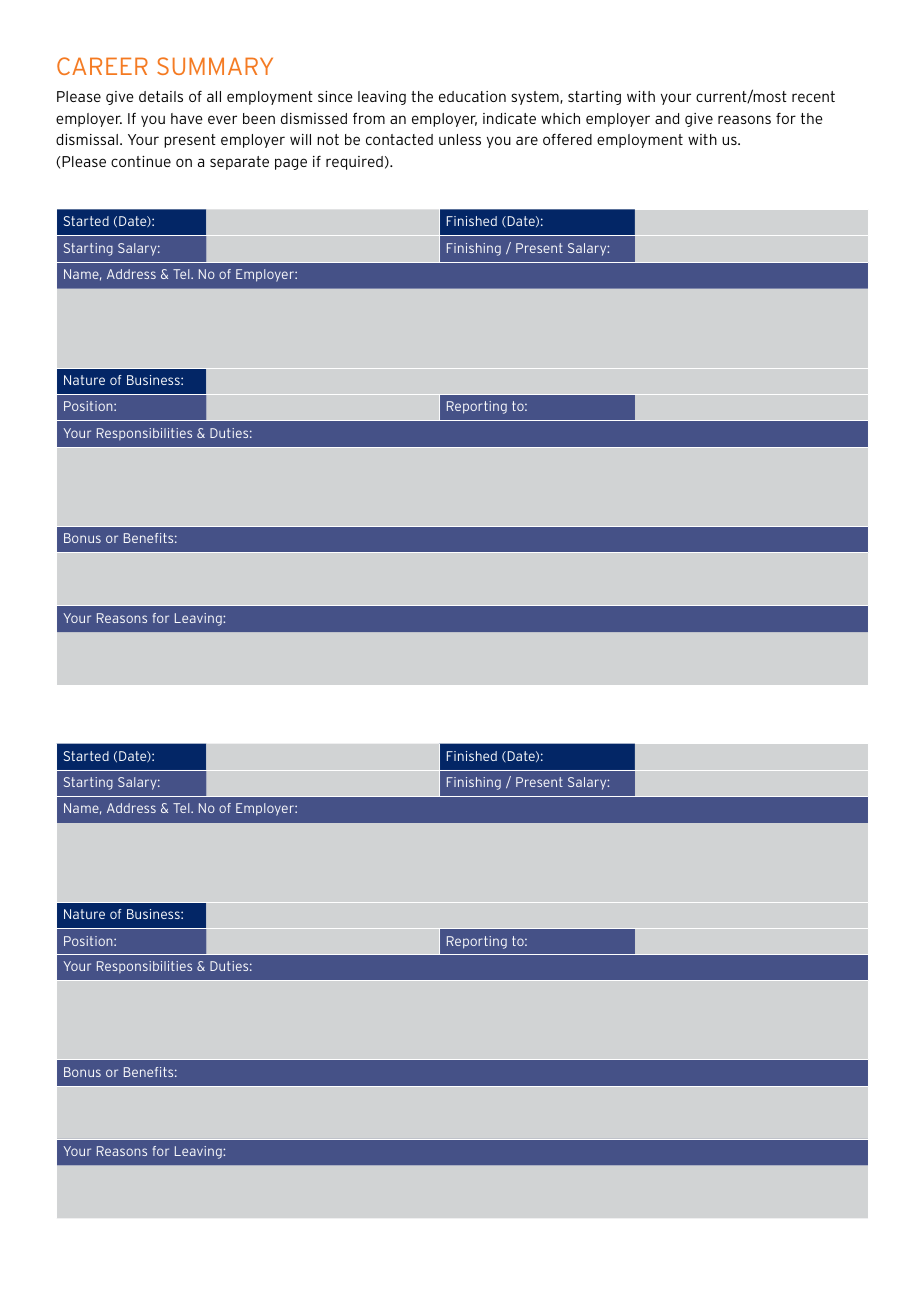 This image has height=1308, width=924. I want to click on required, so click(354, 163).
